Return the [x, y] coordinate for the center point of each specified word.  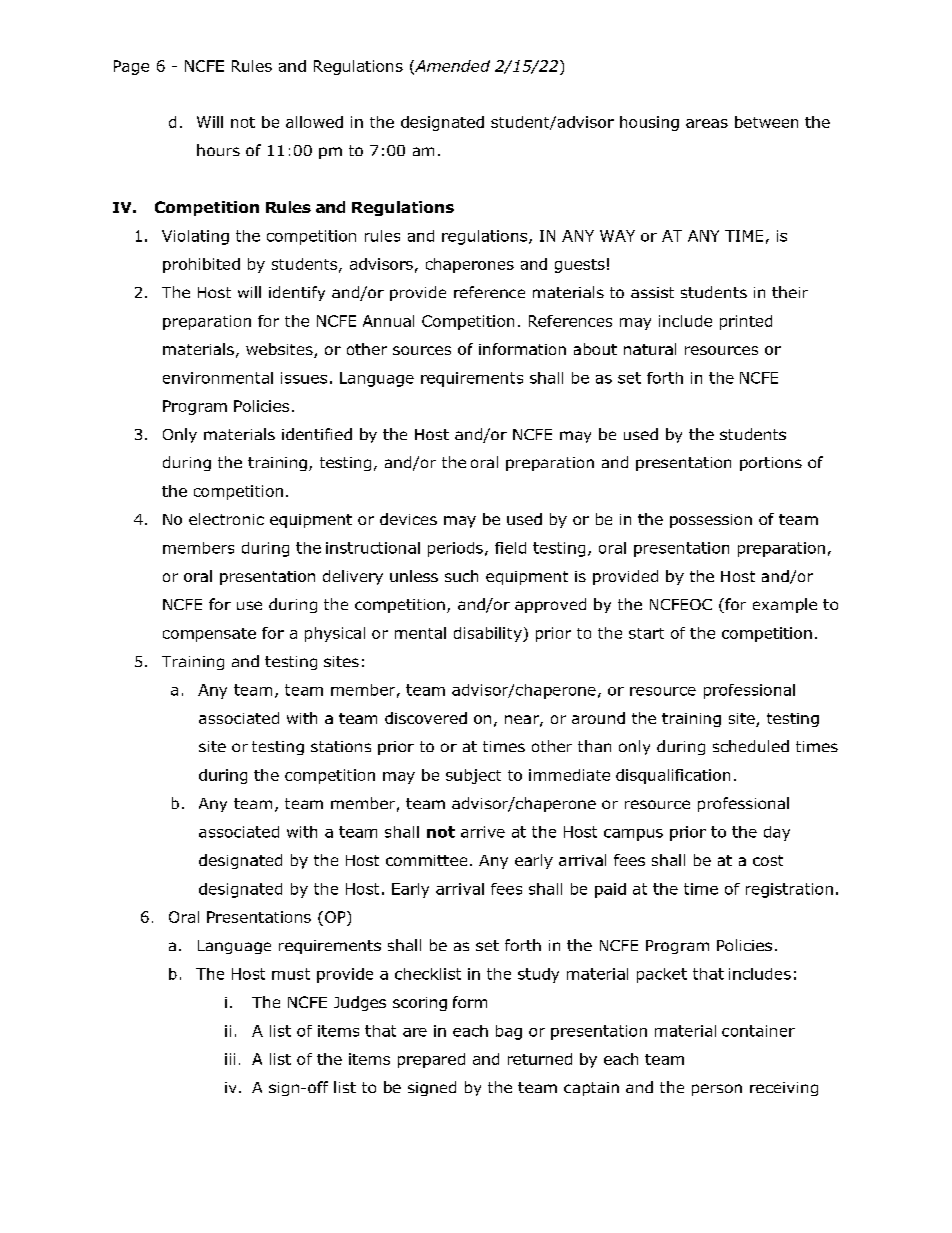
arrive [483, 832]
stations [341, 746]
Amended [451, 67]
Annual [388, 321]
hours [218, 150]
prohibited [201, 265]
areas [707, 123]
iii [230, 1059]
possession [711, 521]
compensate [209, 635]
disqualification [673, 776]
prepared [431, 1060]
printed [746, 322]
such [461, 576]
